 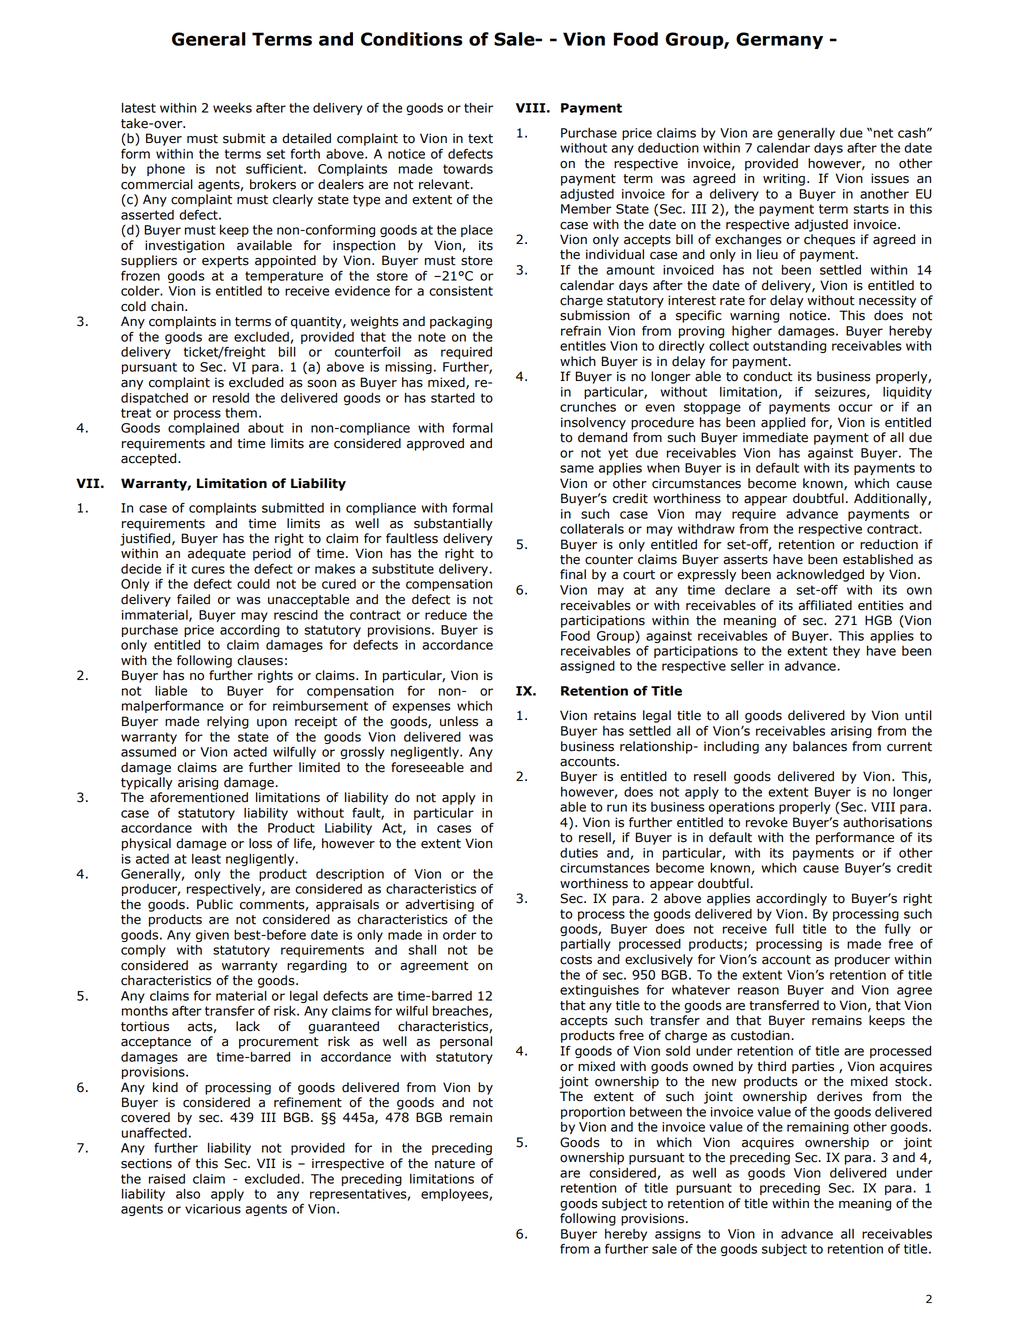 I want to click on vicarious, so click(x=213, y=1209).
